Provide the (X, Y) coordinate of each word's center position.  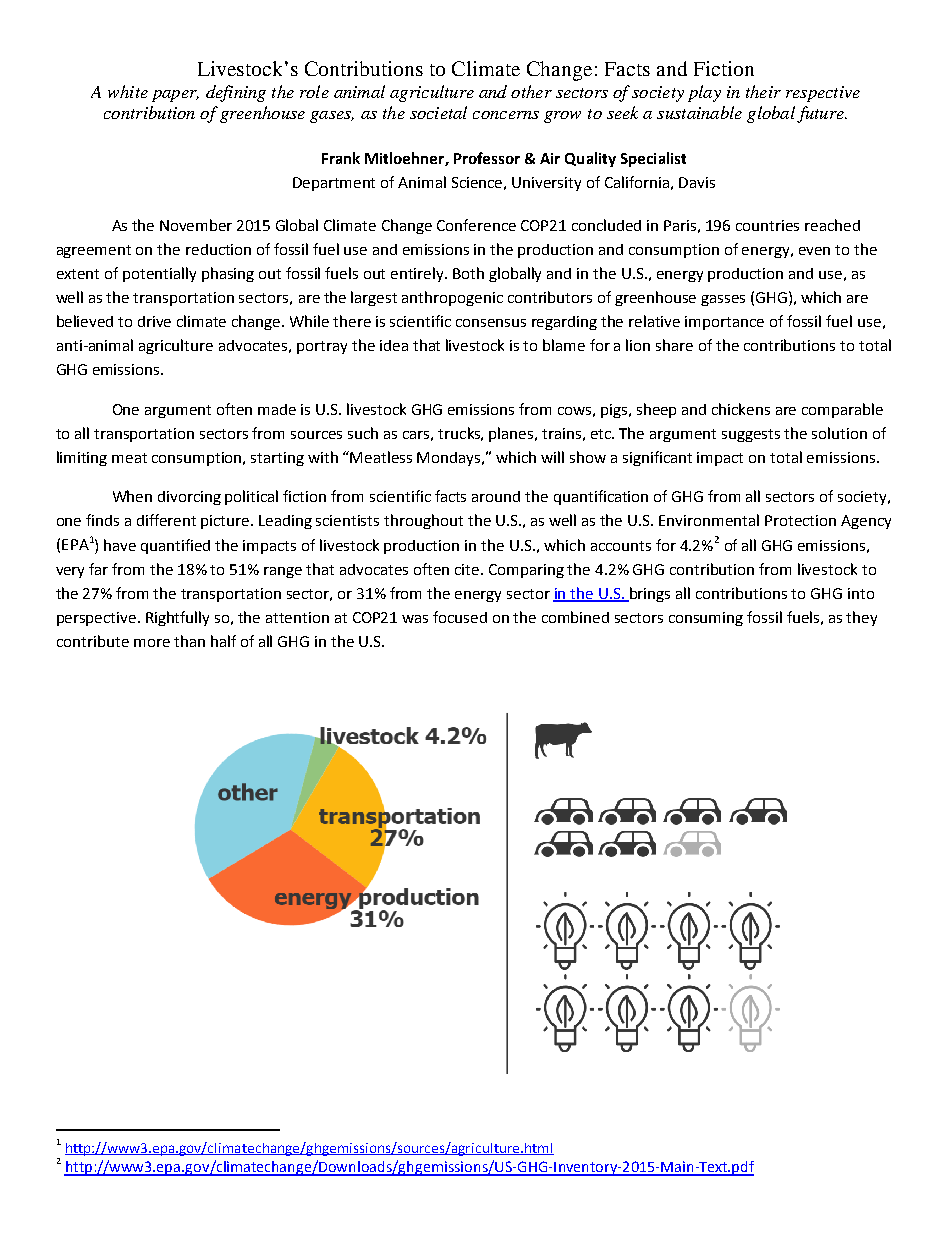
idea (394, 345)
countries (767, 225)
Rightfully (177, 618)
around (496, 496)
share (674, 345)
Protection (800, 520)
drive (154, 321)
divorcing (189, 498)
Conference (476, 225)
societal (438, 112)
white (128, 91)
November (196, 225)
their (763, 91)
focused (460, 617)
